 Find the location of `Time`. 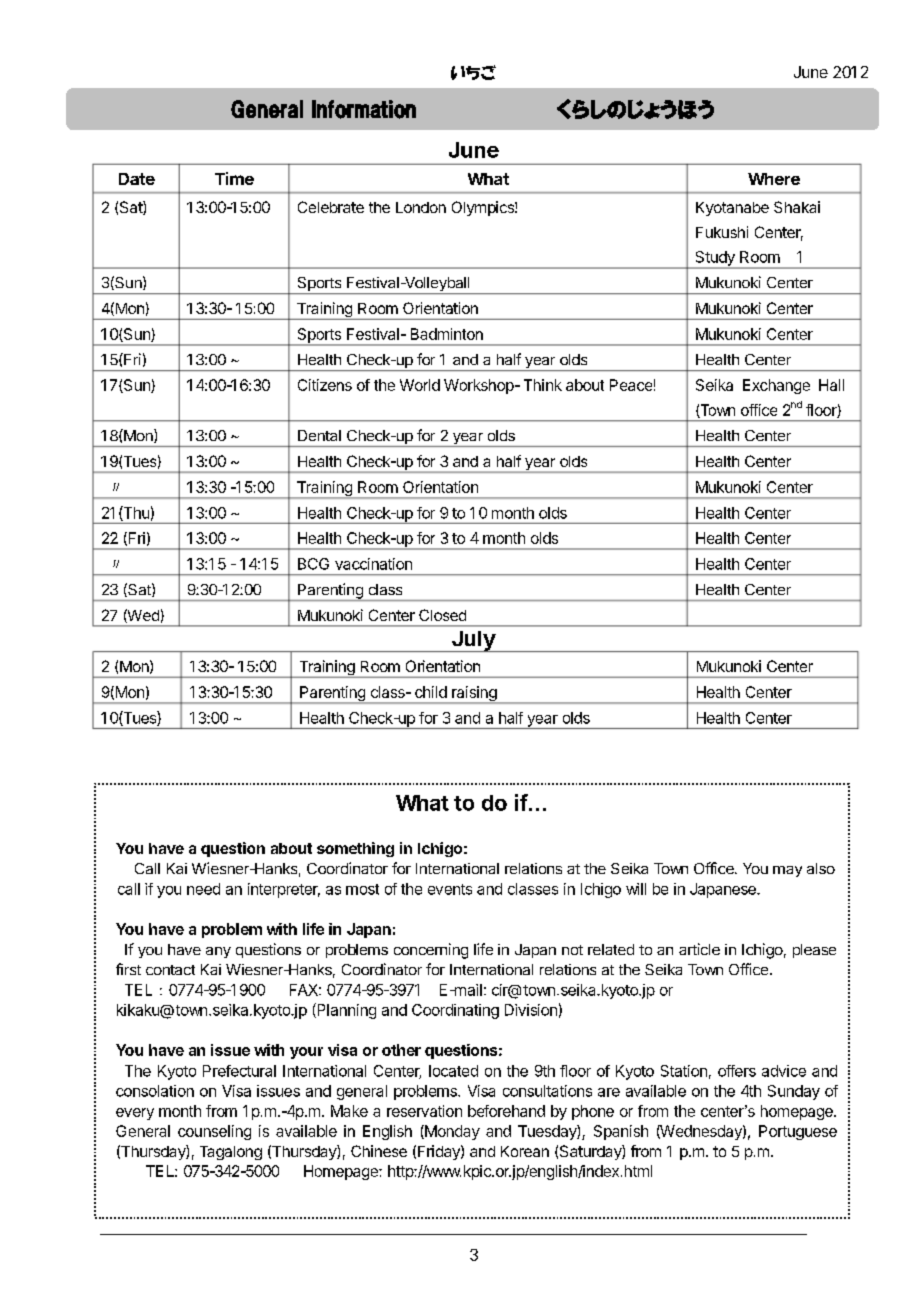

Time is located at coordinates (234, 178).
